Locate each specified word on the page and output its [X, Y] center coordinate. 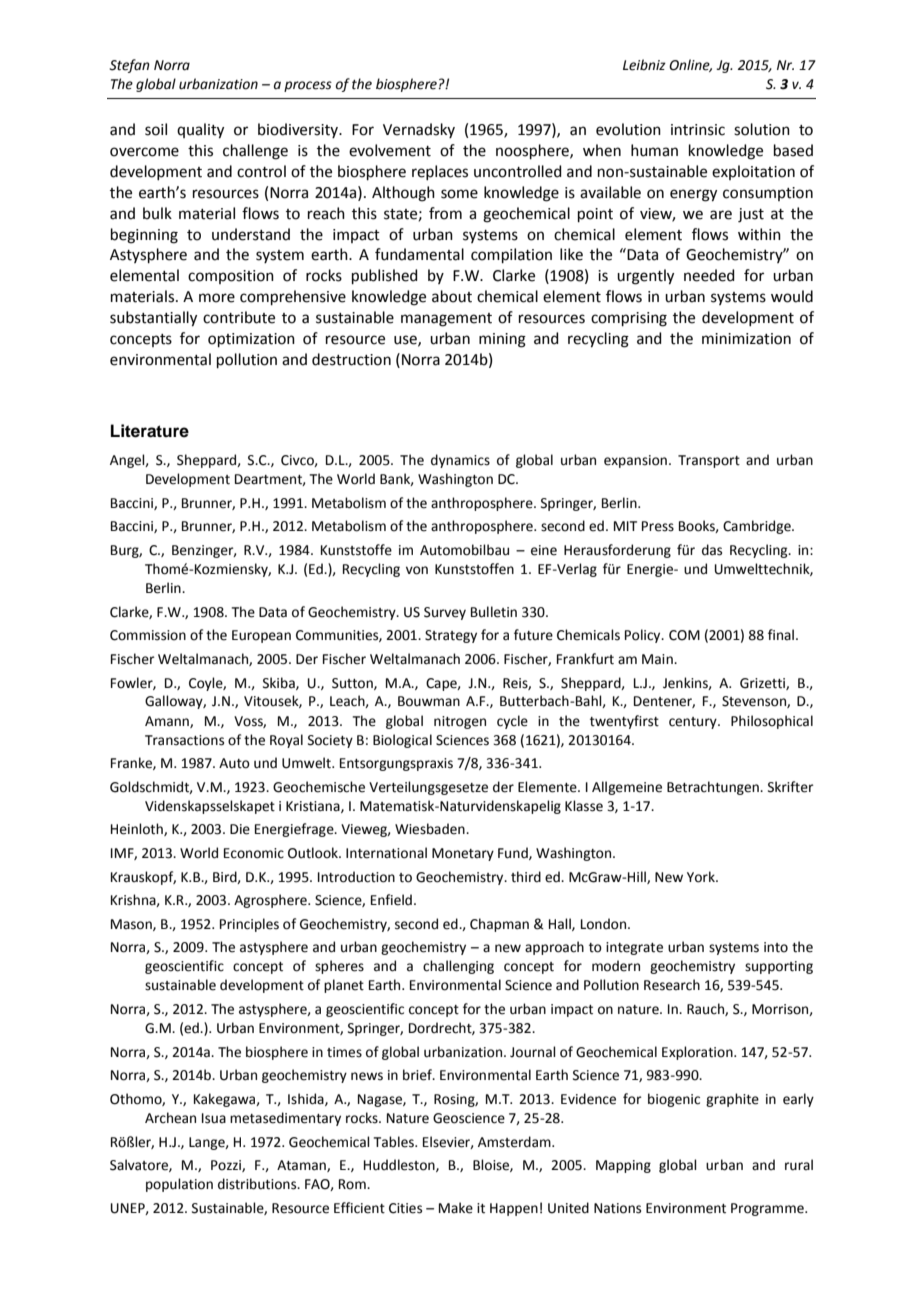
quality [200, 131]
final [781, 634]
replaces [440, 172]
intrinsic [698, 130]
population [179, 1185]
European [261, 636]
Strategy [451, 636]
